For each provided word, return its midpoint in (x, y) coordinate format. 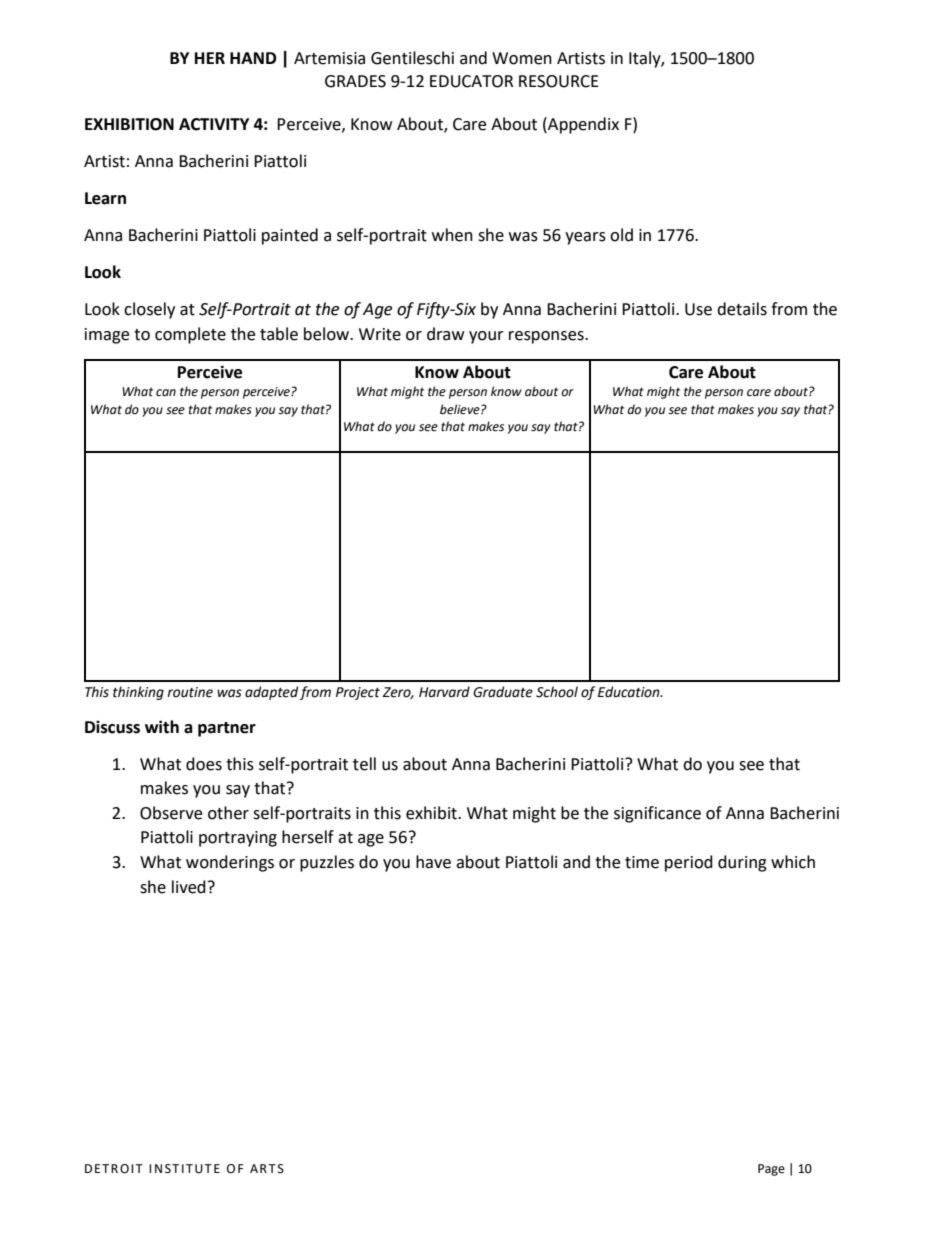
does (204, 764)
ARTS (267, 1169)
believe (461, 409)
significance (657, 814)
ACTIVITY (214, 124)
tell (364, 764)
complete (190, 335)
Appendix (582, 125)
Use (698, 309)
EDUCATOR (471, 81)
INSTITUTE (184, 1169)
